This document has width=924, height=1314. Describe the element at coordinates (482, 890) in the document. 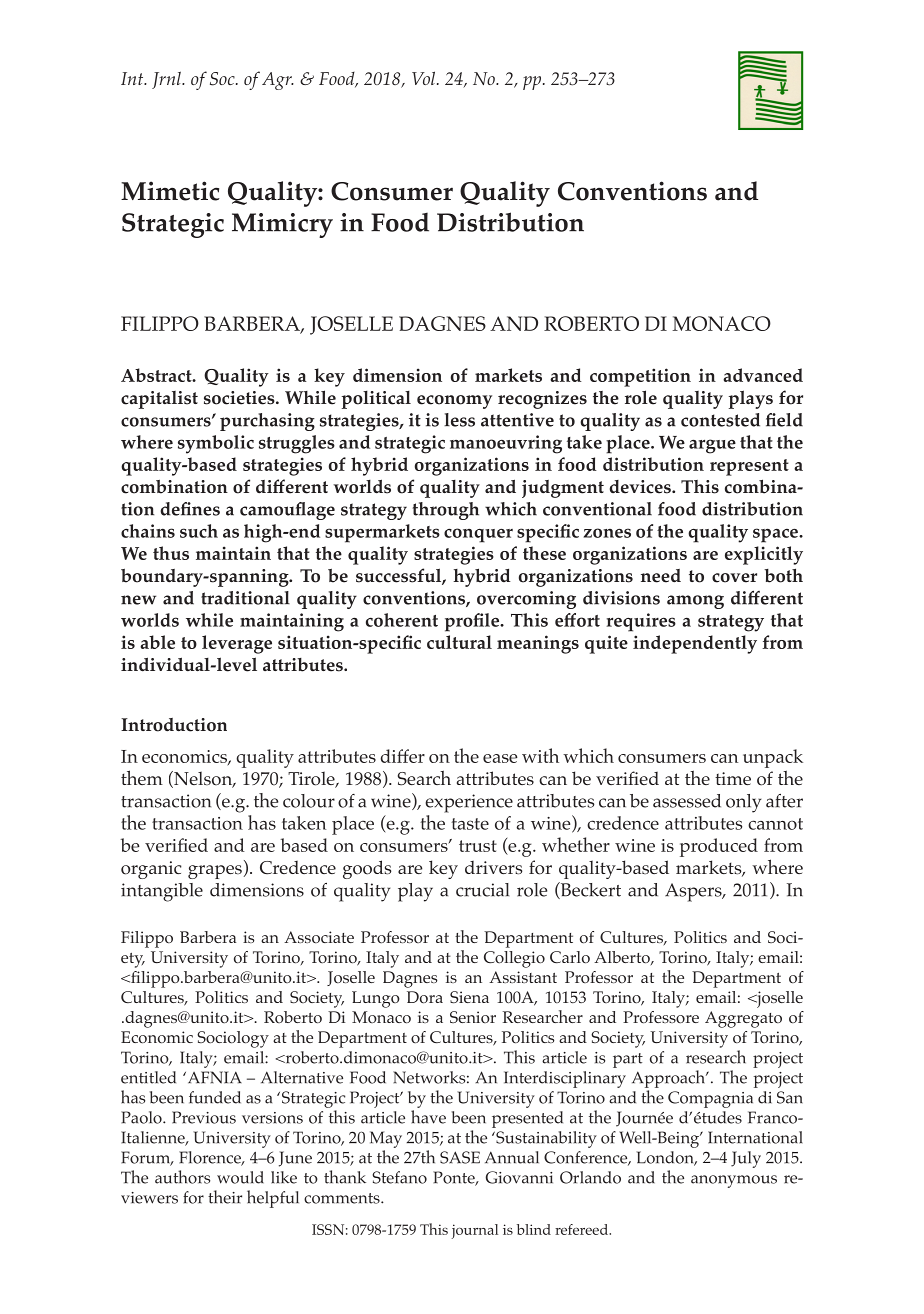

I see `crucial` at that location.
